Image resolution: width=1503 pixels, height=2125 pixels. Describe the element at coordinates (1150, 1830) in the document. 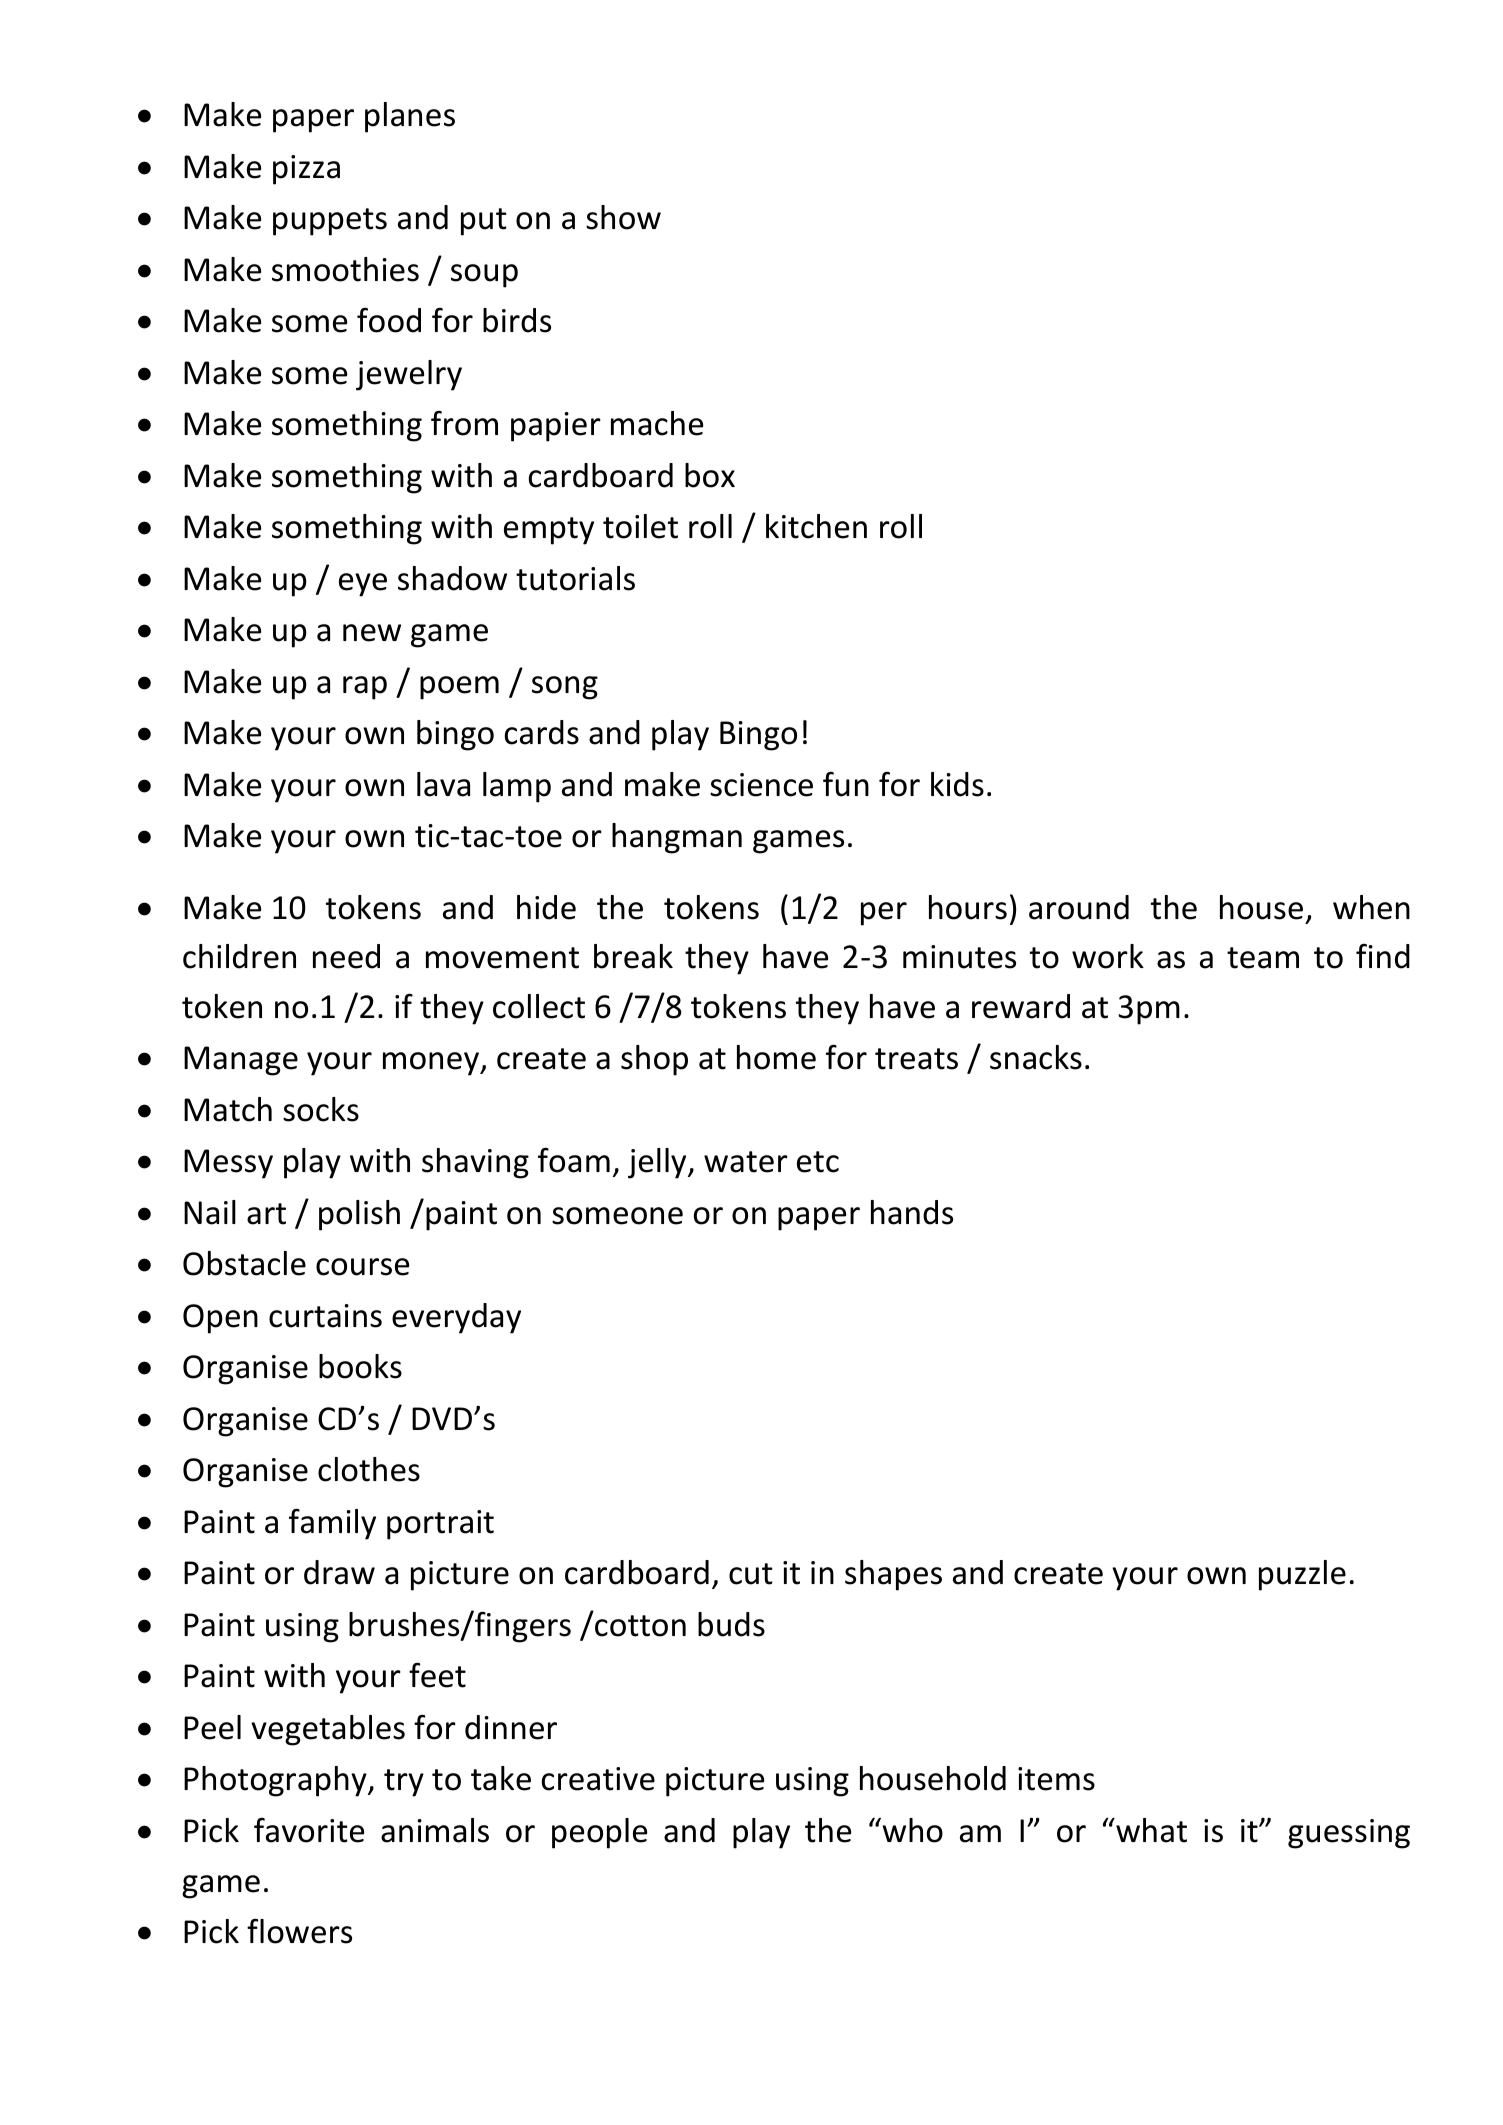

I see `what` at that location.
